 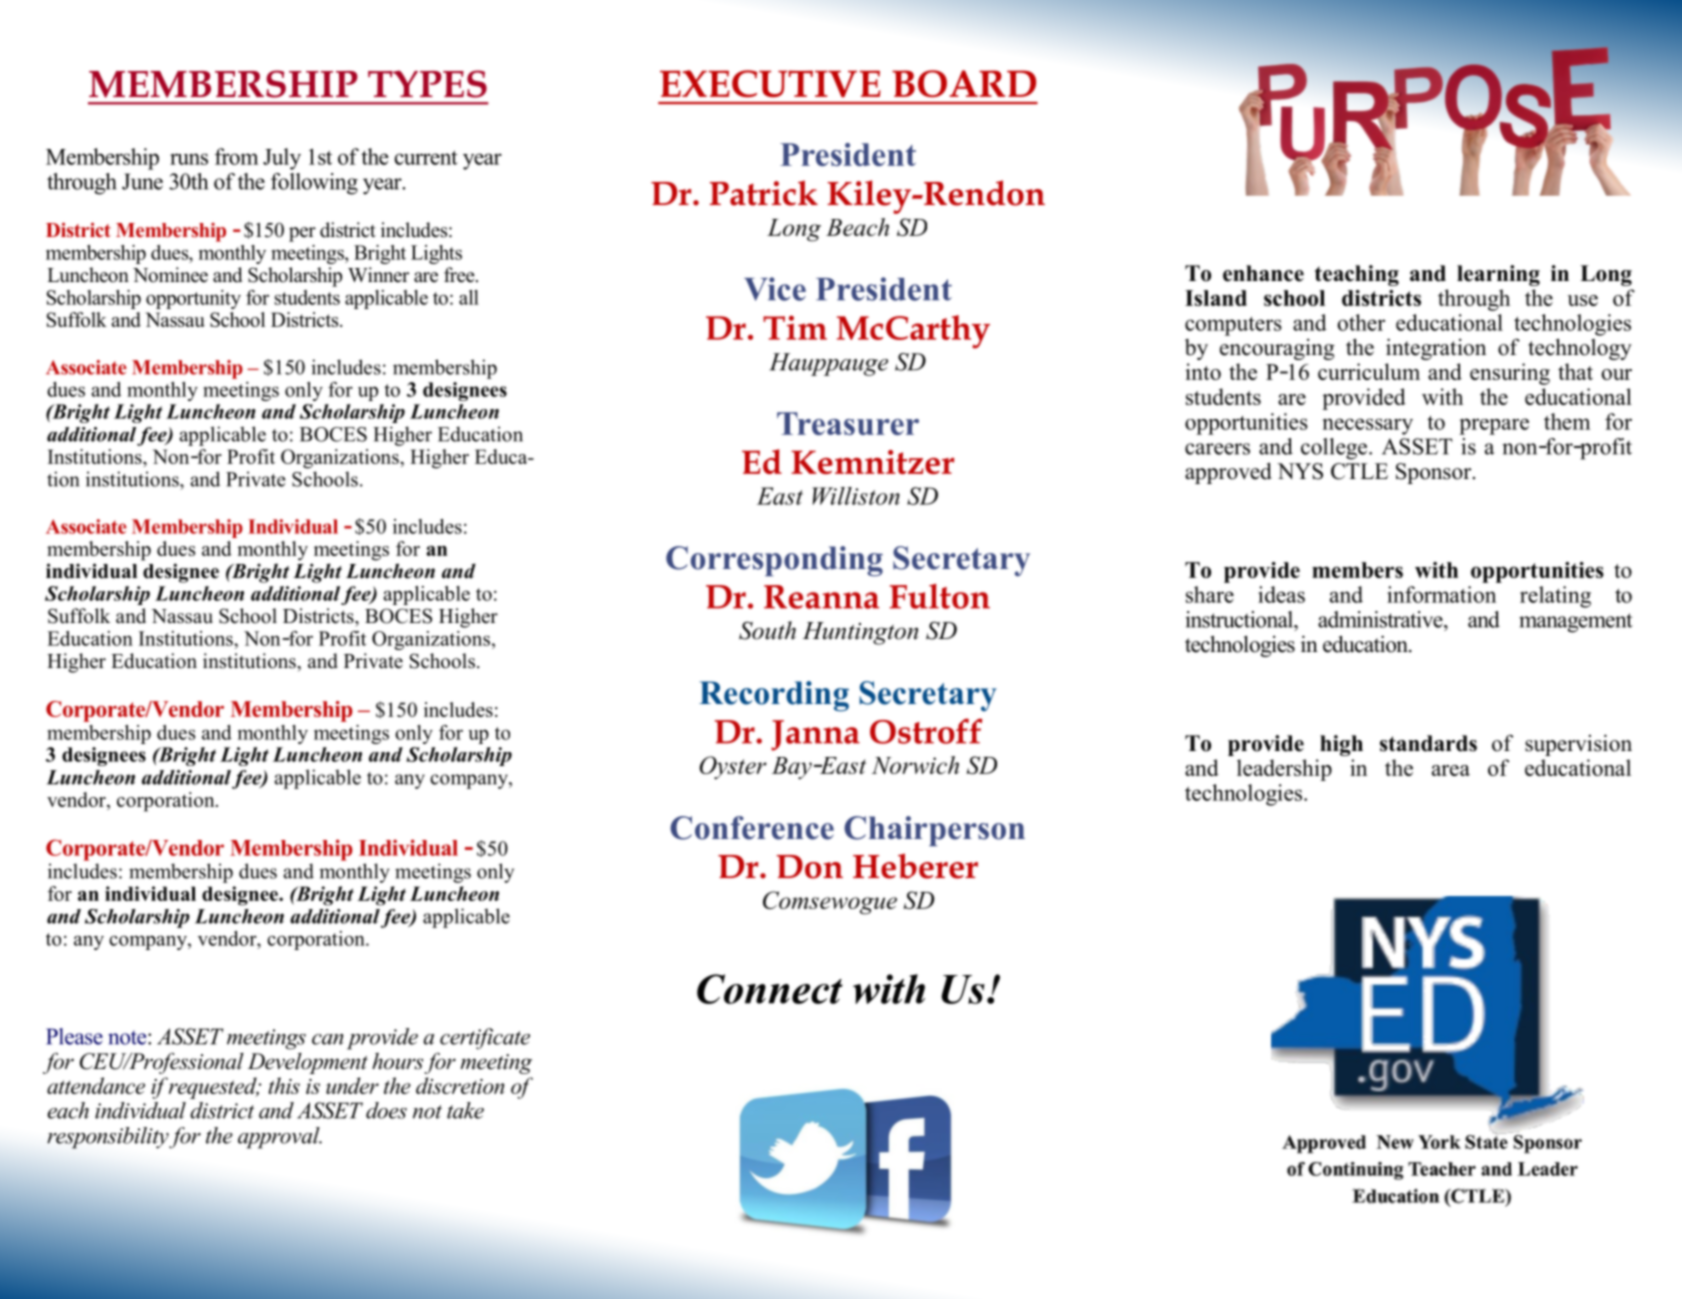 I want to click on other, so click(x=1361, y=322).
